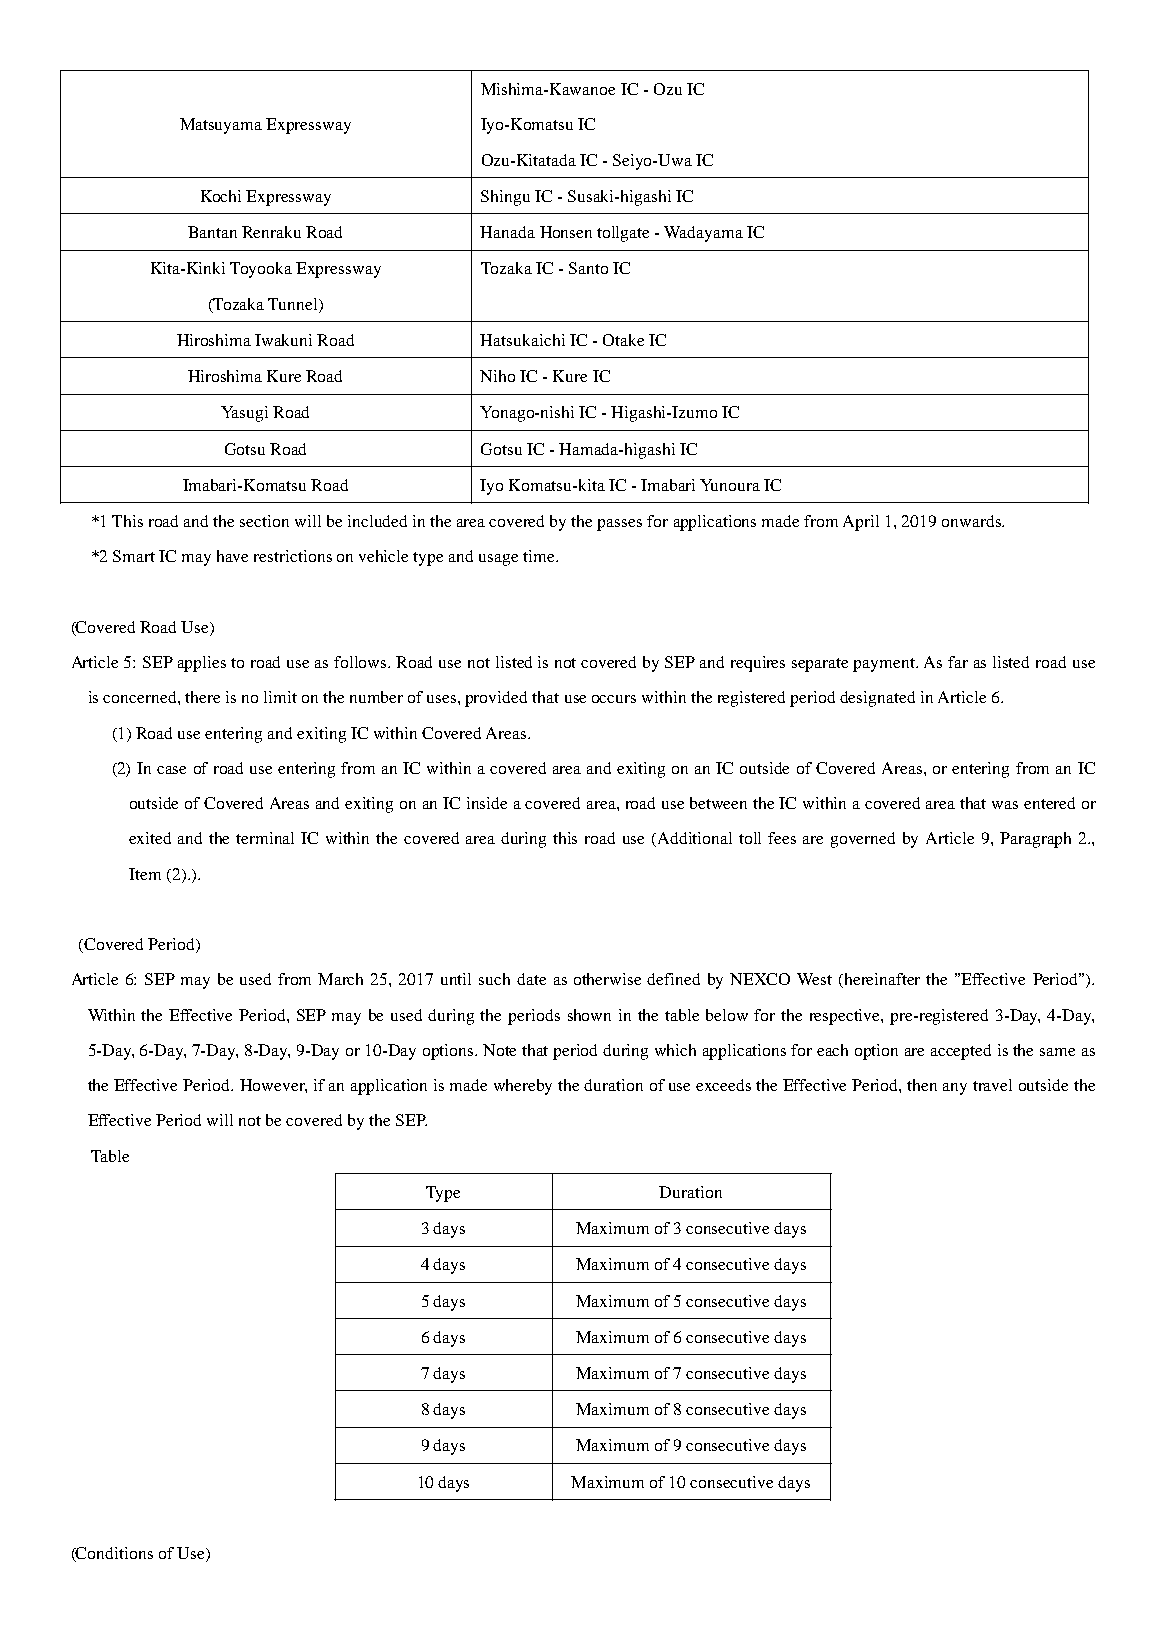 Image resolution: width=1166 pixels, height=1649 pixels. Describe the element at coordinates (150, 838) in the screenshot. I see `exited` at that location.
